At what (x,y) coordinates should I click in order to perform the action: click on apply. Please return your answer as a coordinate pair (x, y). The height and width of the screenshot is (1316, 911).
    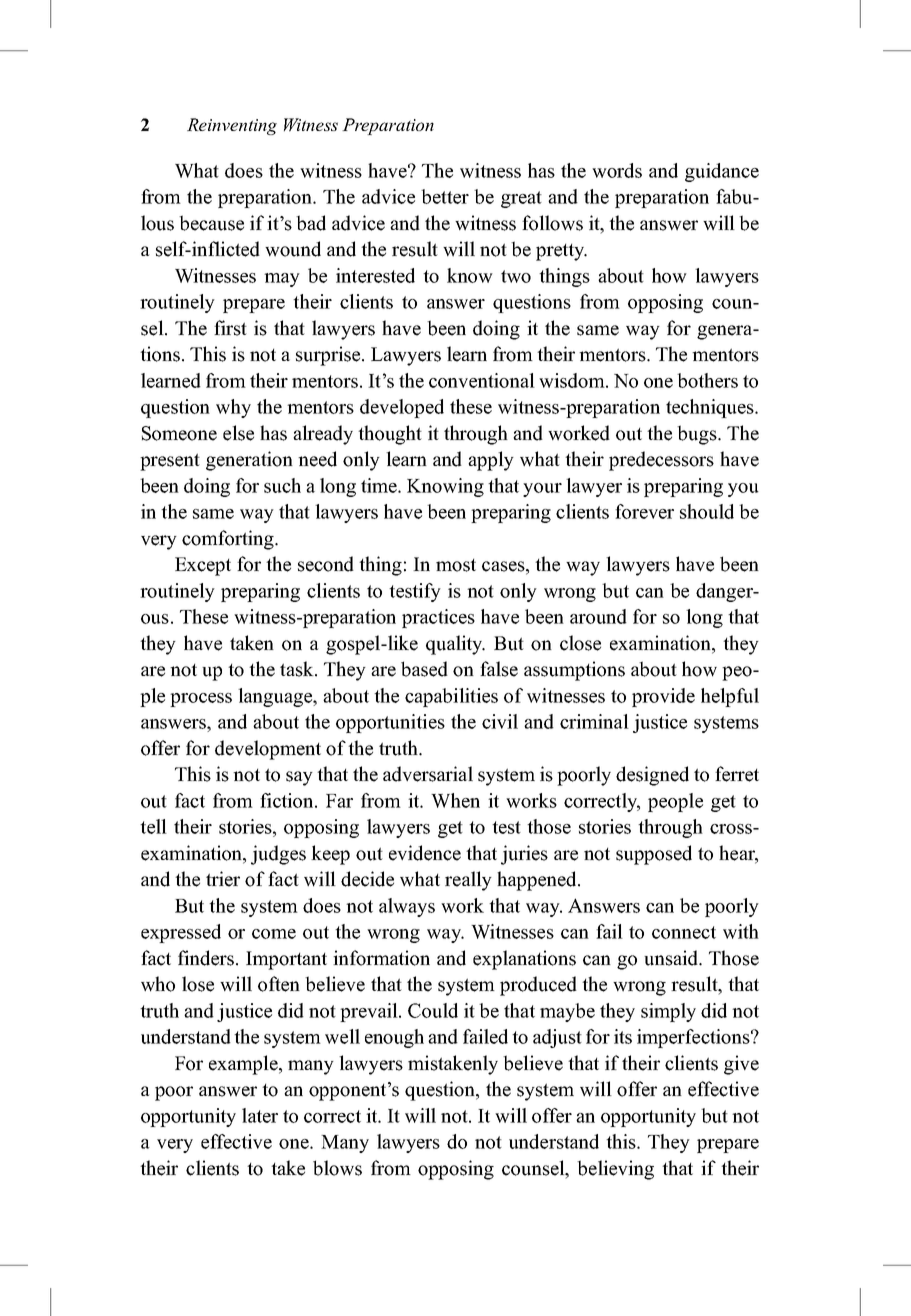
    Looking at the image, I should click on (491, 461).
